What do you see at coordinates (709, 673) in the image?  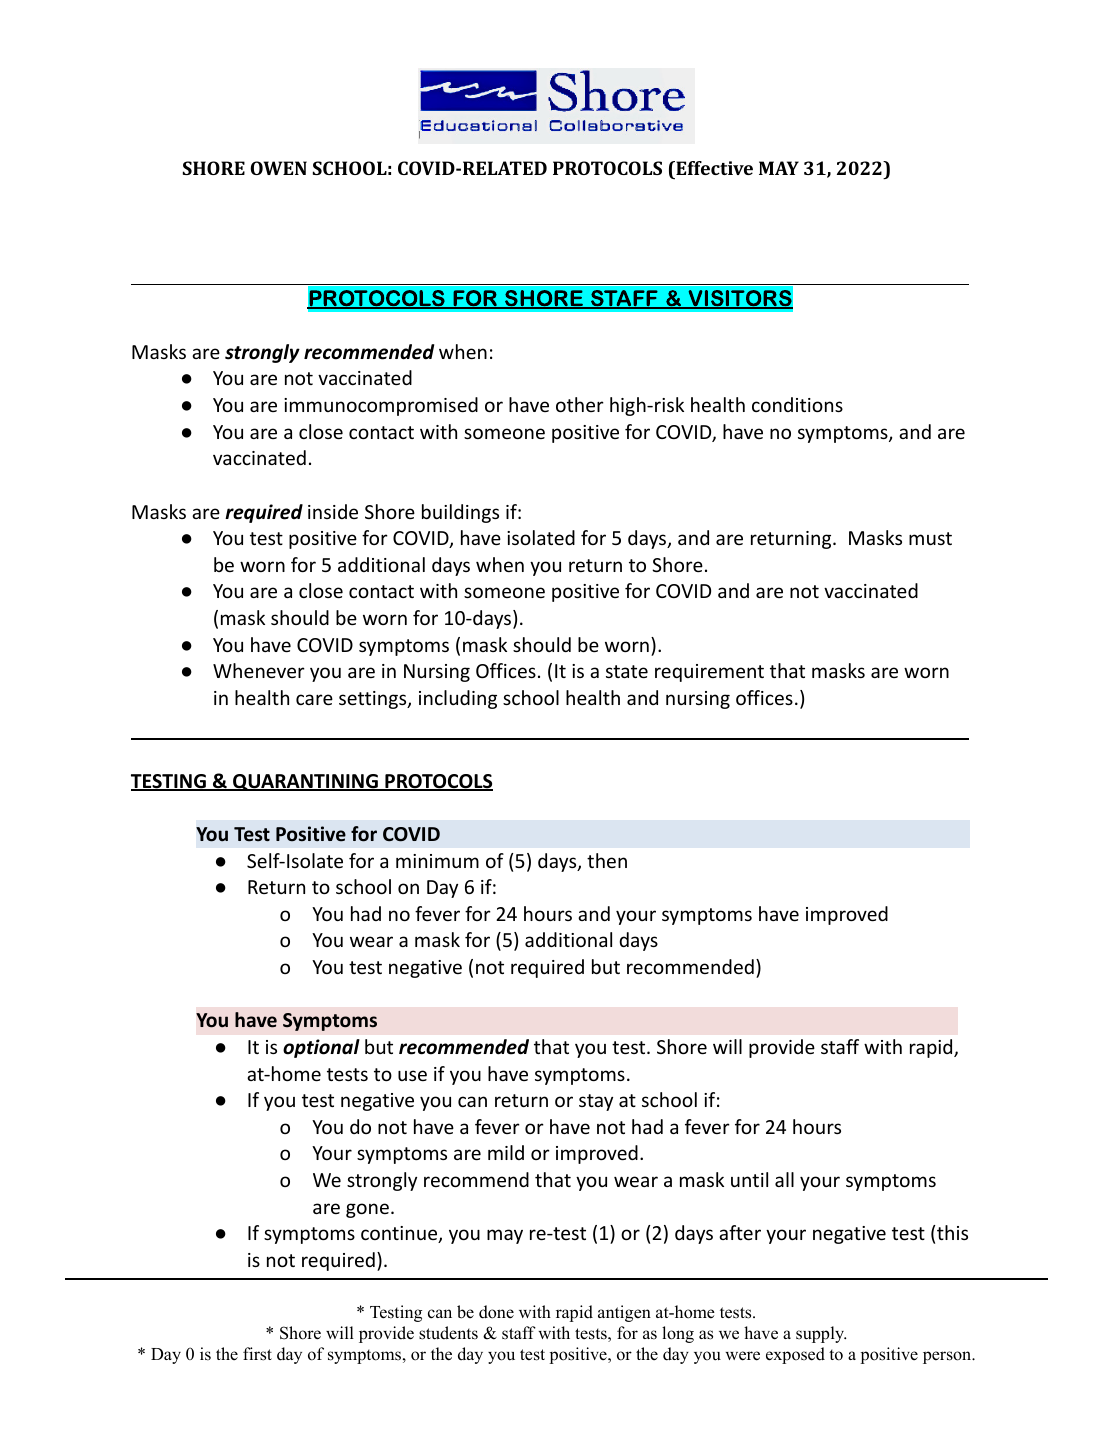 I see `requirement` at bounding box center [709, 673].
